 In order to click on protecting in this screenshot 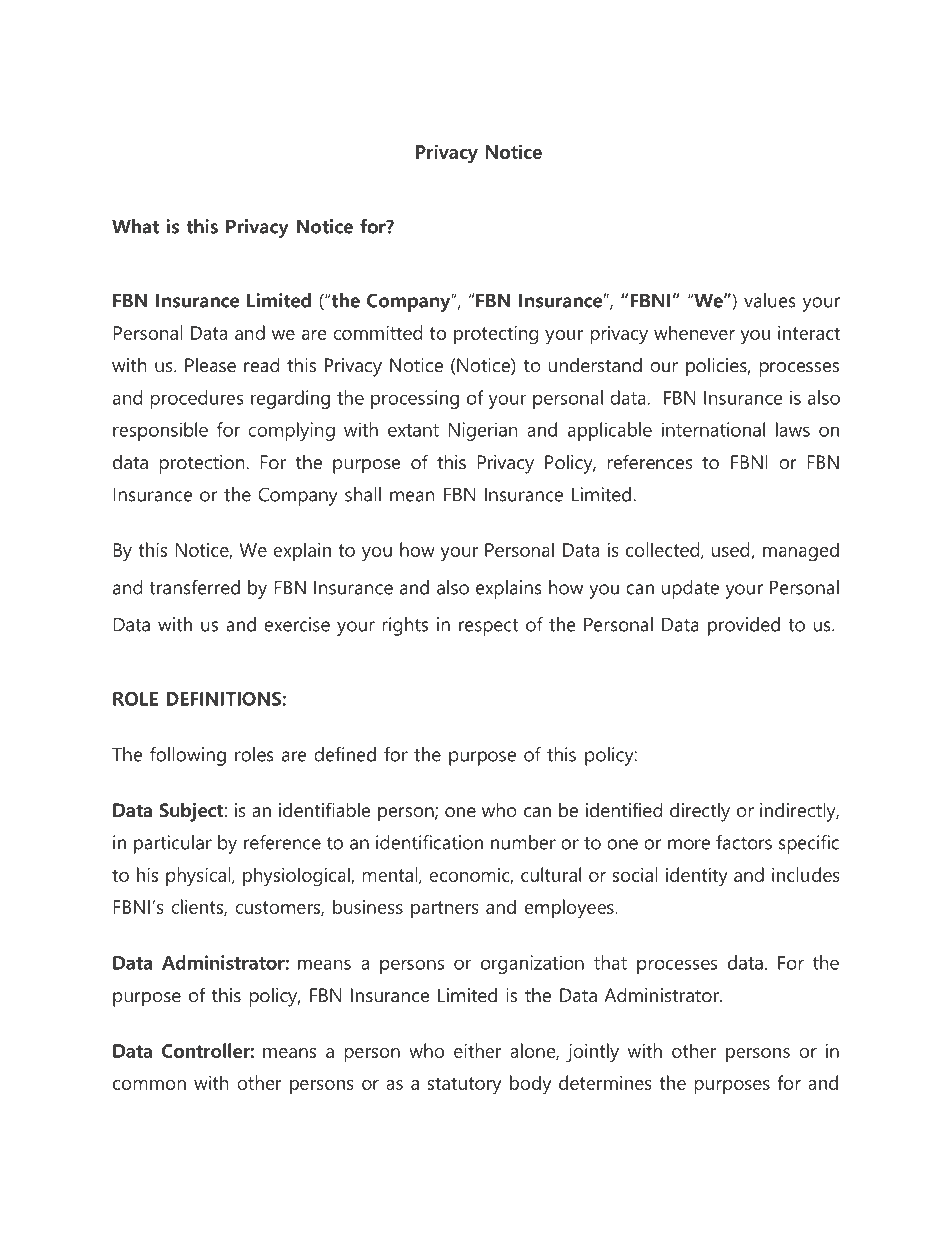, I will do `click(496, 335)`.
